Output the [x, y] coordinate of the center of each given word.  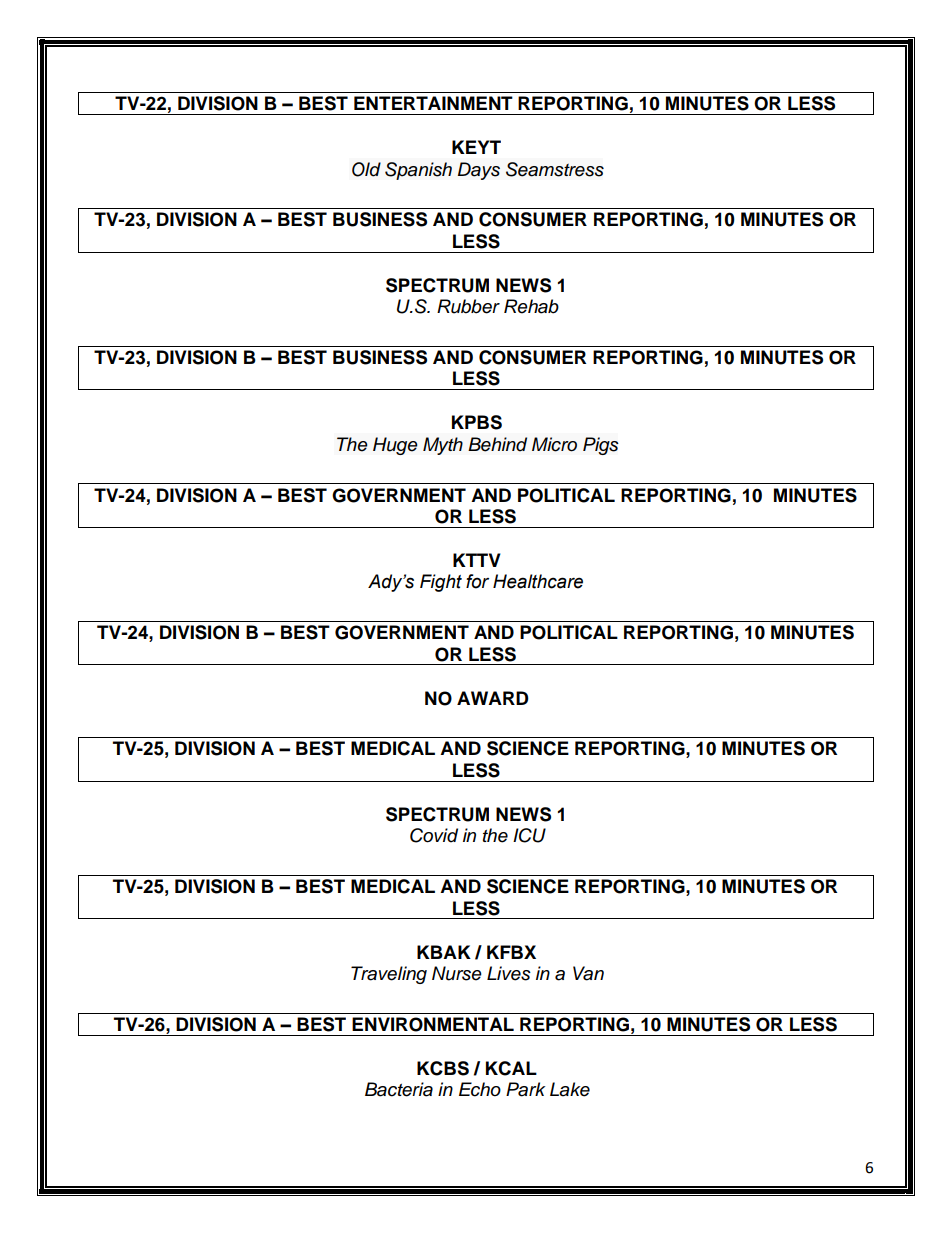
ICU [529, 835]
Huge [395, 446]
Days [479, 171]
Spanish [418, 171]
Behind [497, 444]
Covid [434, 835]
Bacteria [399, 1089]
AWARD [493, 698]
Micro [554, 444]
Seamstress [555, 169]
